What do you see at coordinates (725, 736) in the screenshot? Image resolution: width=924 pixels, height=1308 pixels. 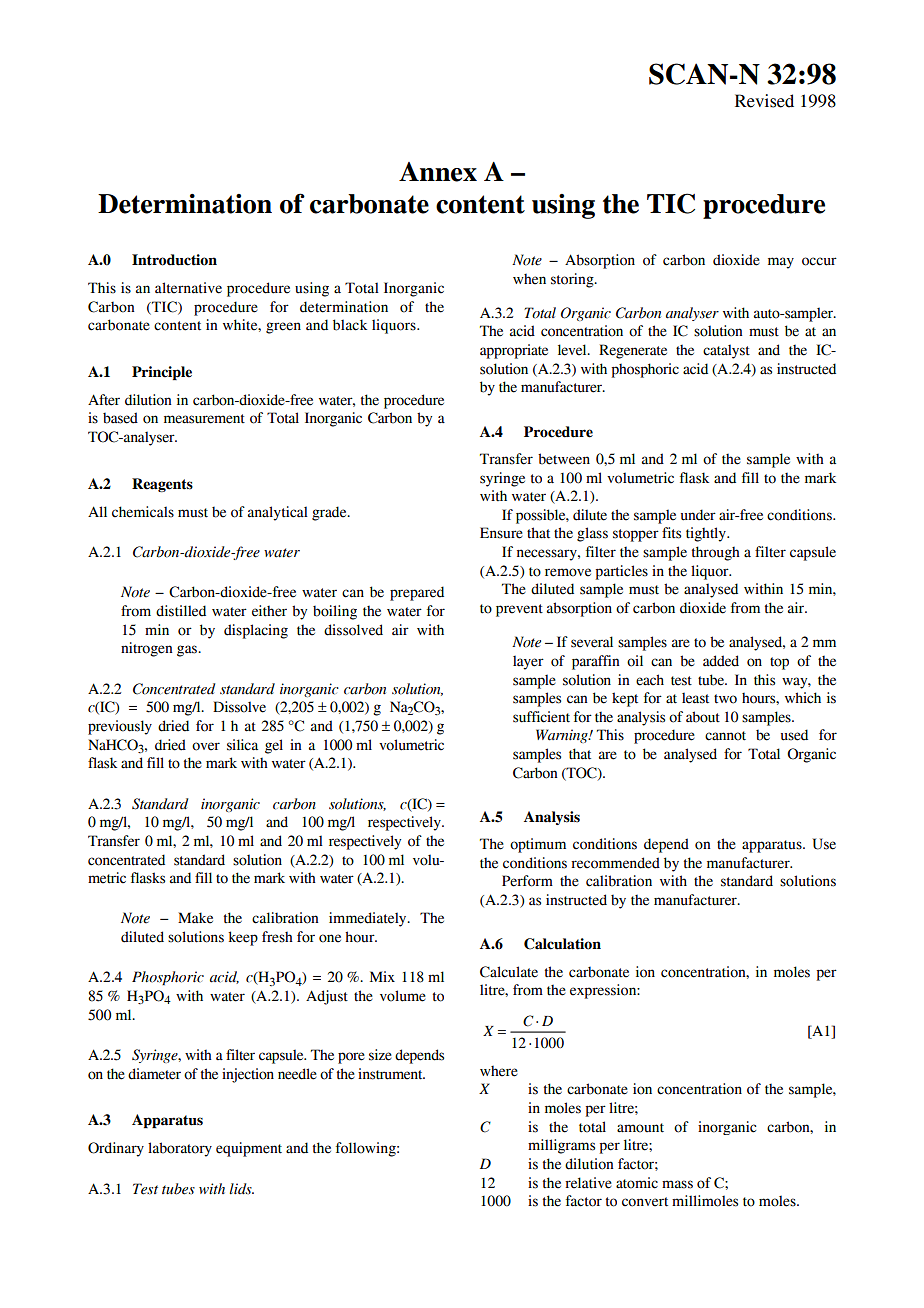 I see `cannot` at bounding box center [725, 736].
